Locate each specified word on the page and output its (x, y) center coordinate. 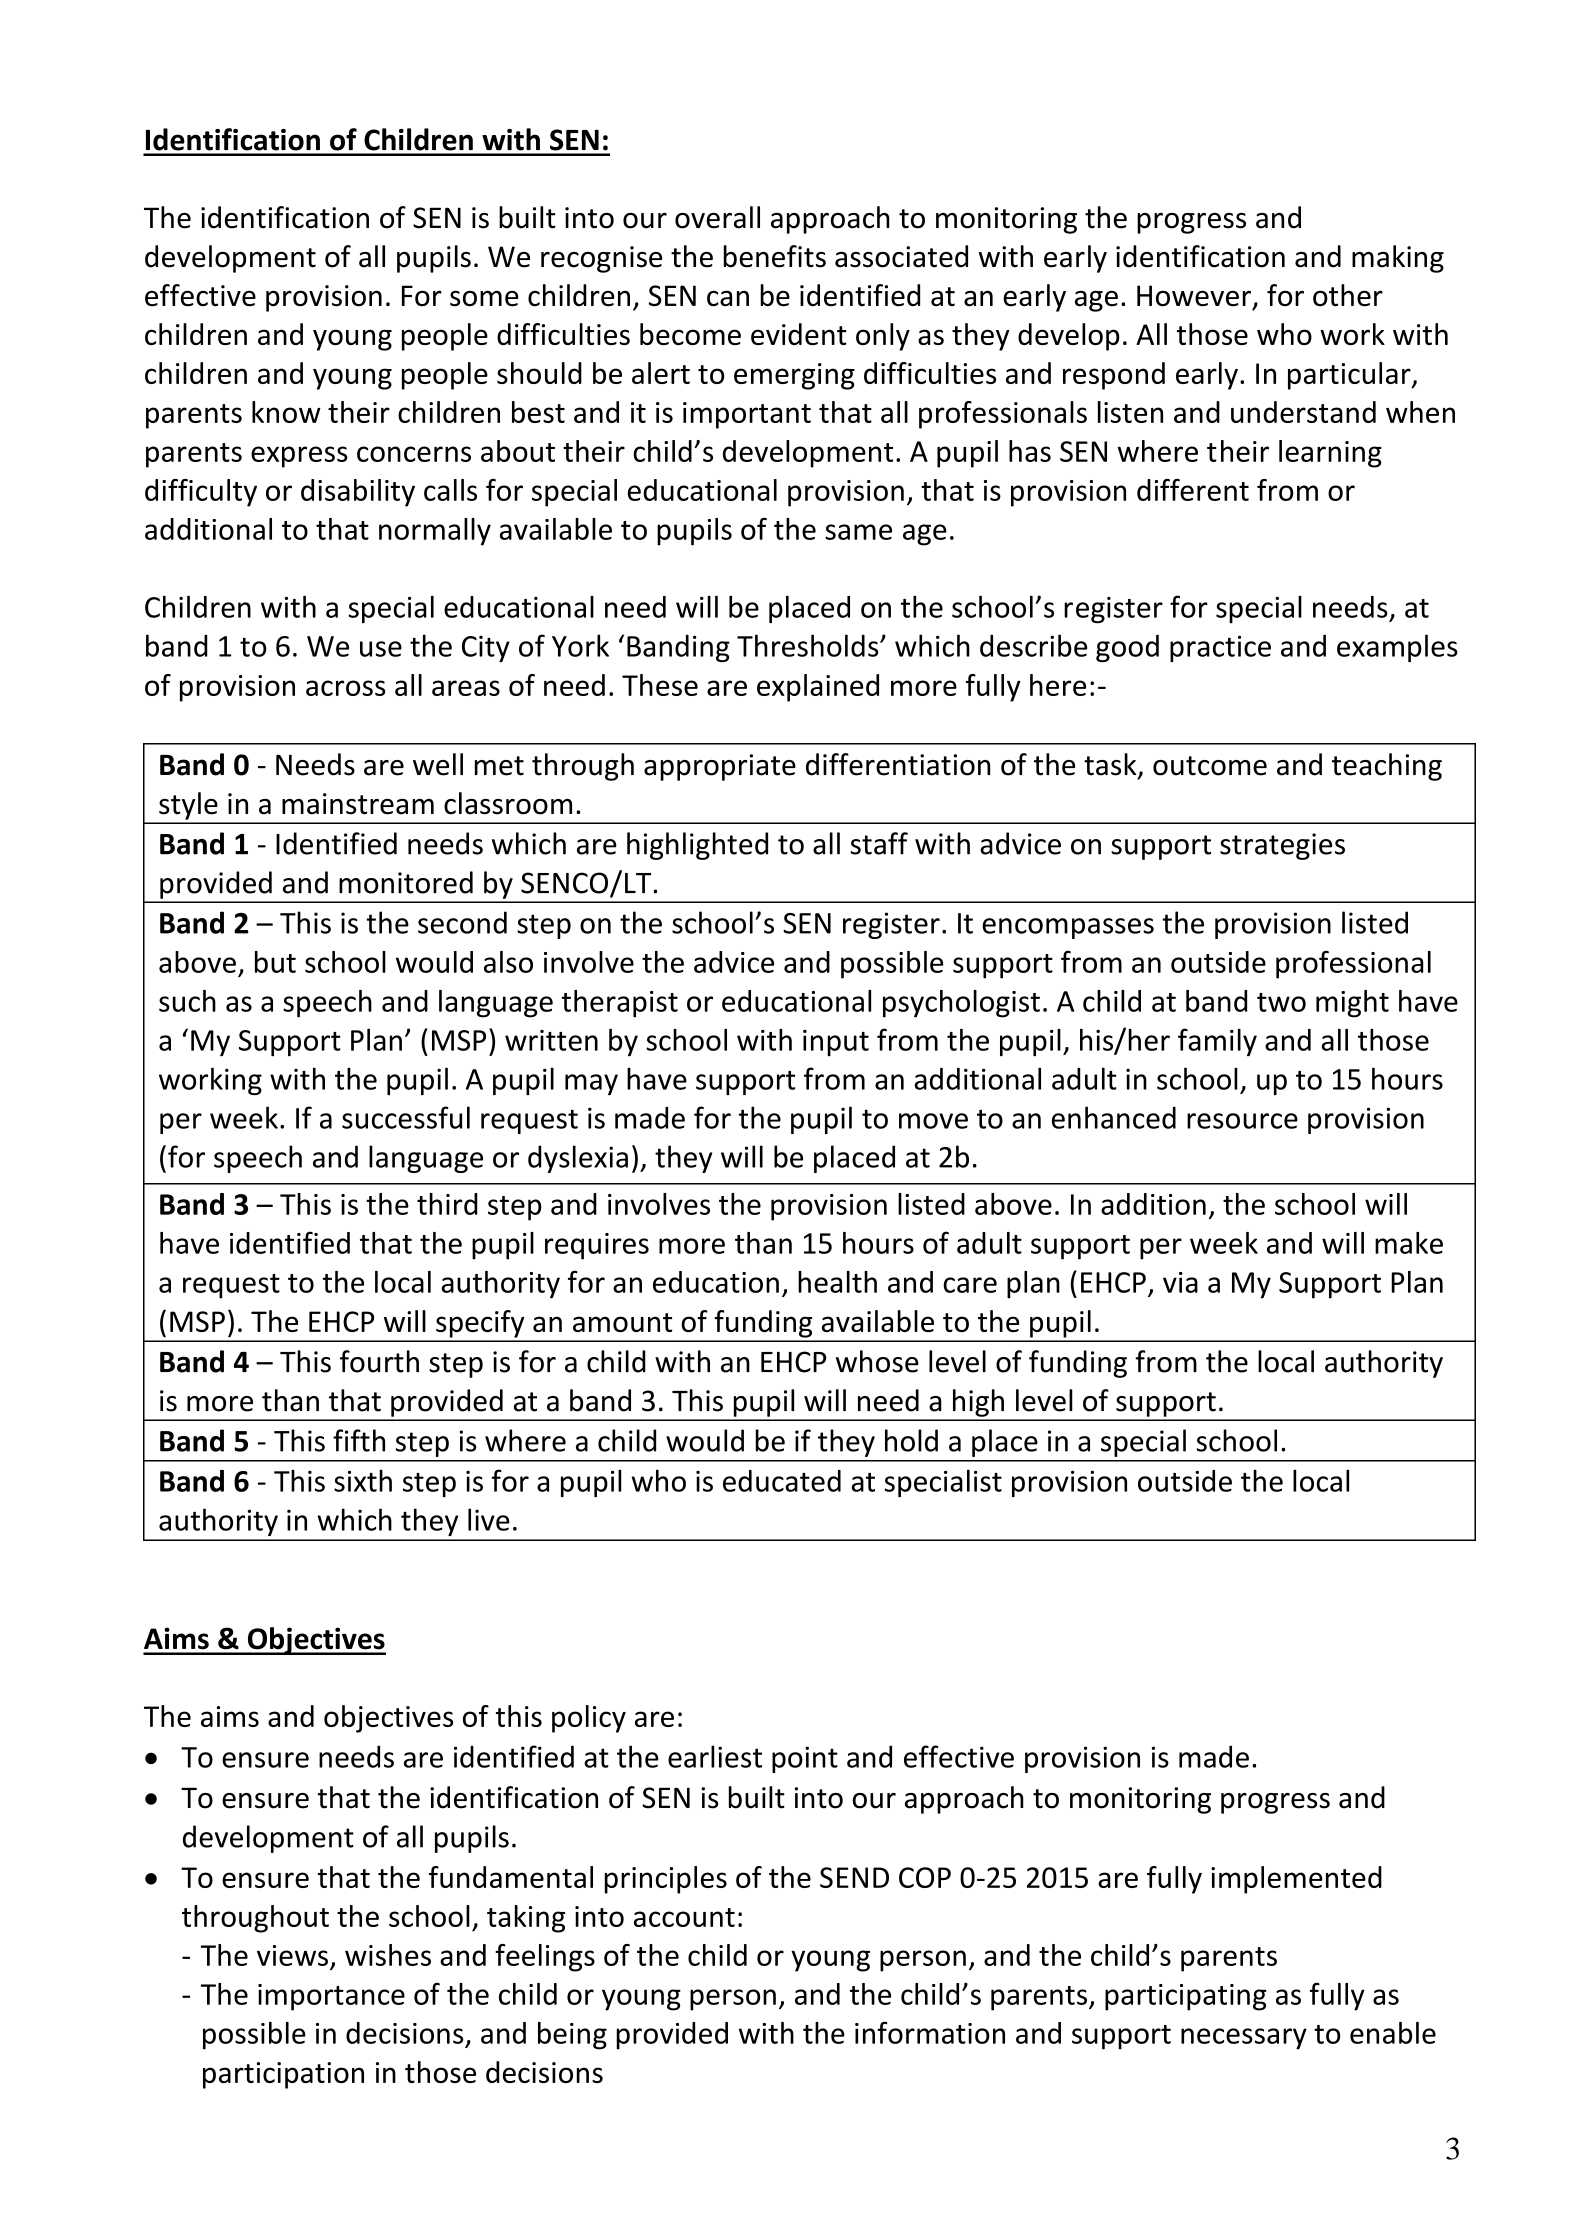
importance (331, 1997)
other (1348, 295)
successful (406, 1117)
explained (818, 688)
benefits (775, 256)
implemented (1296, 1880)
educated (782, 1481)
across (346, 688)
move (933, 1121)
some (484, 298)
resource (1242, 1121)
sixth (363, 1480)
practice (1220, 648)
